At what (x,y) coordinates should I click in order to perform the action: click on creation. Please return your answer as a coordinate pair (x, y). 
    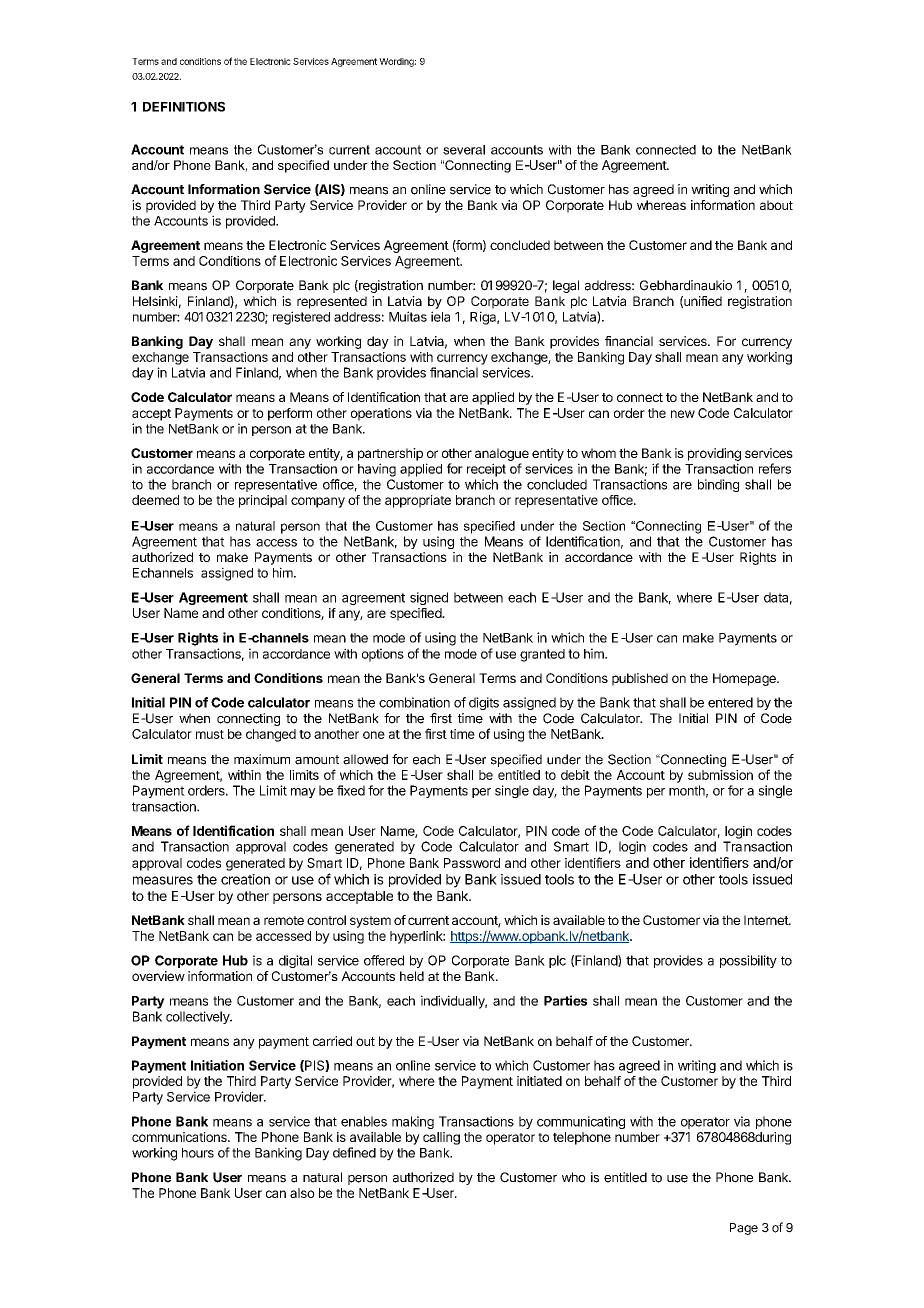
    Looking at the image, I should click on (245, 879).
